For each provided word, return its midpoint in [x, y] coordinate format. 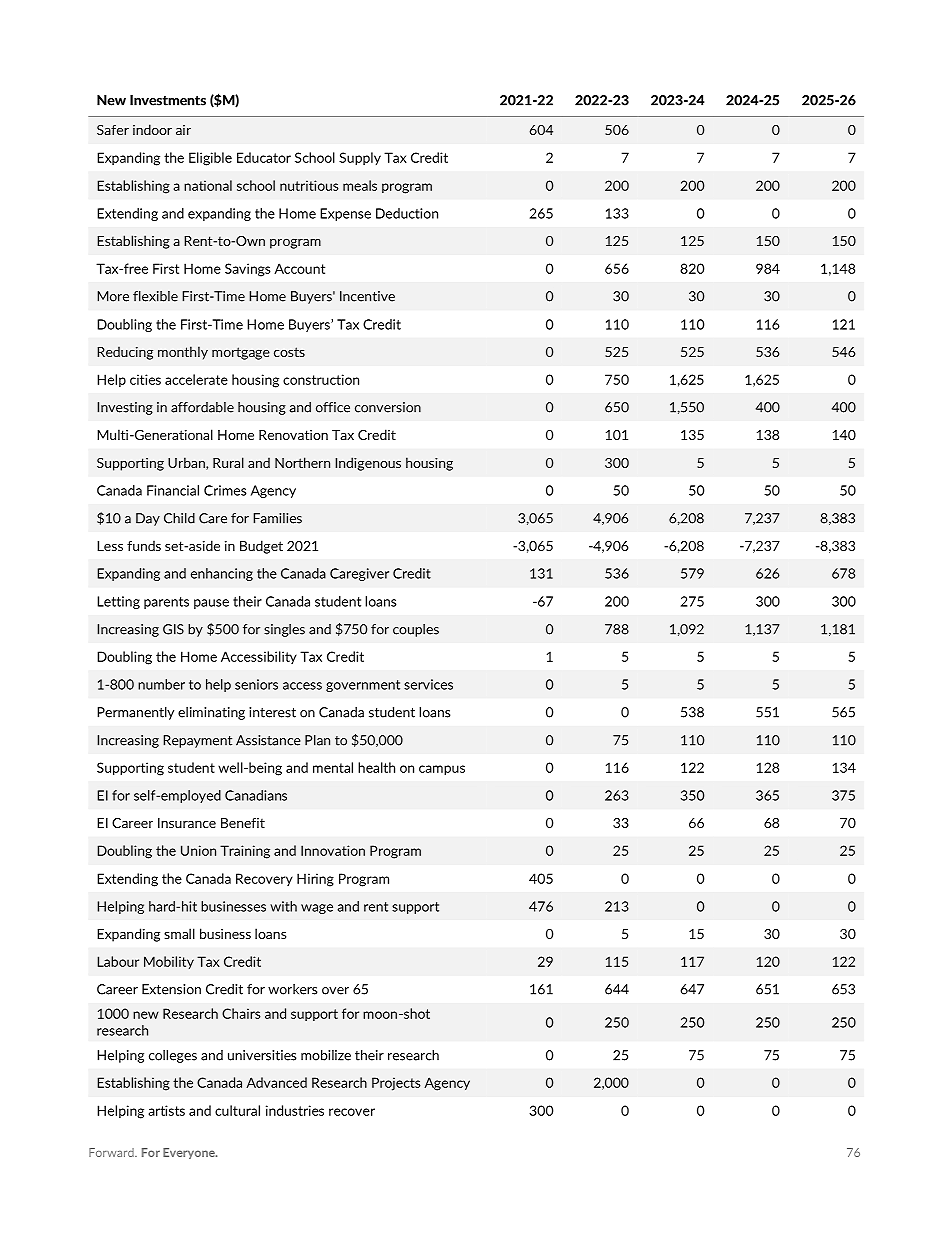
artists [166, 1110]
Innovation [333, 850]
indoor [152, 129]
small [179, 933]
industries [295, 1110]
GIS [173, 629]
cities [145, 379]
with [283, 906]
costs [289, 352]
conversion [388, 407]
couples [416, 630]
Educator [264, 157]
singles [284, 630]
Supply [360, 158]
